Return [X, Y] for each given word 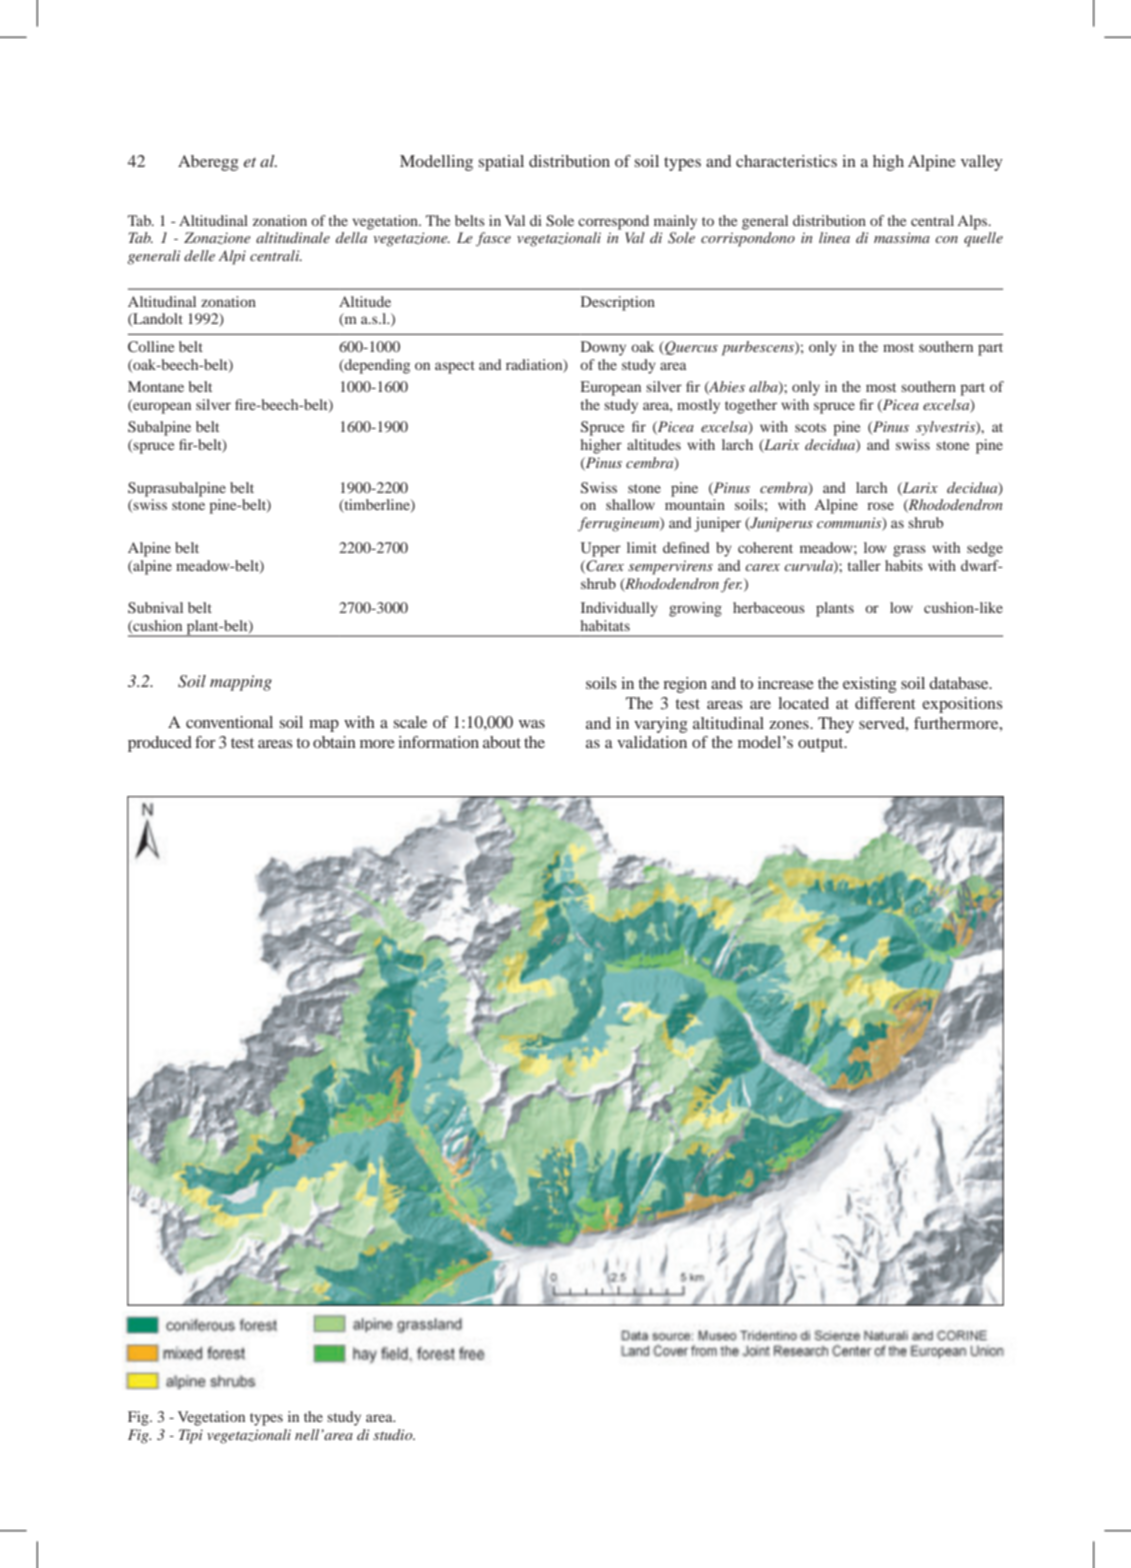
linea [834, 237]
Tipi [191, 1436]
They [836, 725]
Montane [156, 386]
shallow [630, 504]
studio [394, 1434]
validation [652, 742]
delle [199, 255]
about [502, 742]
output [822, 745]
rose [880, 506]
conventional [229, 722]
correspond [613, 222]
